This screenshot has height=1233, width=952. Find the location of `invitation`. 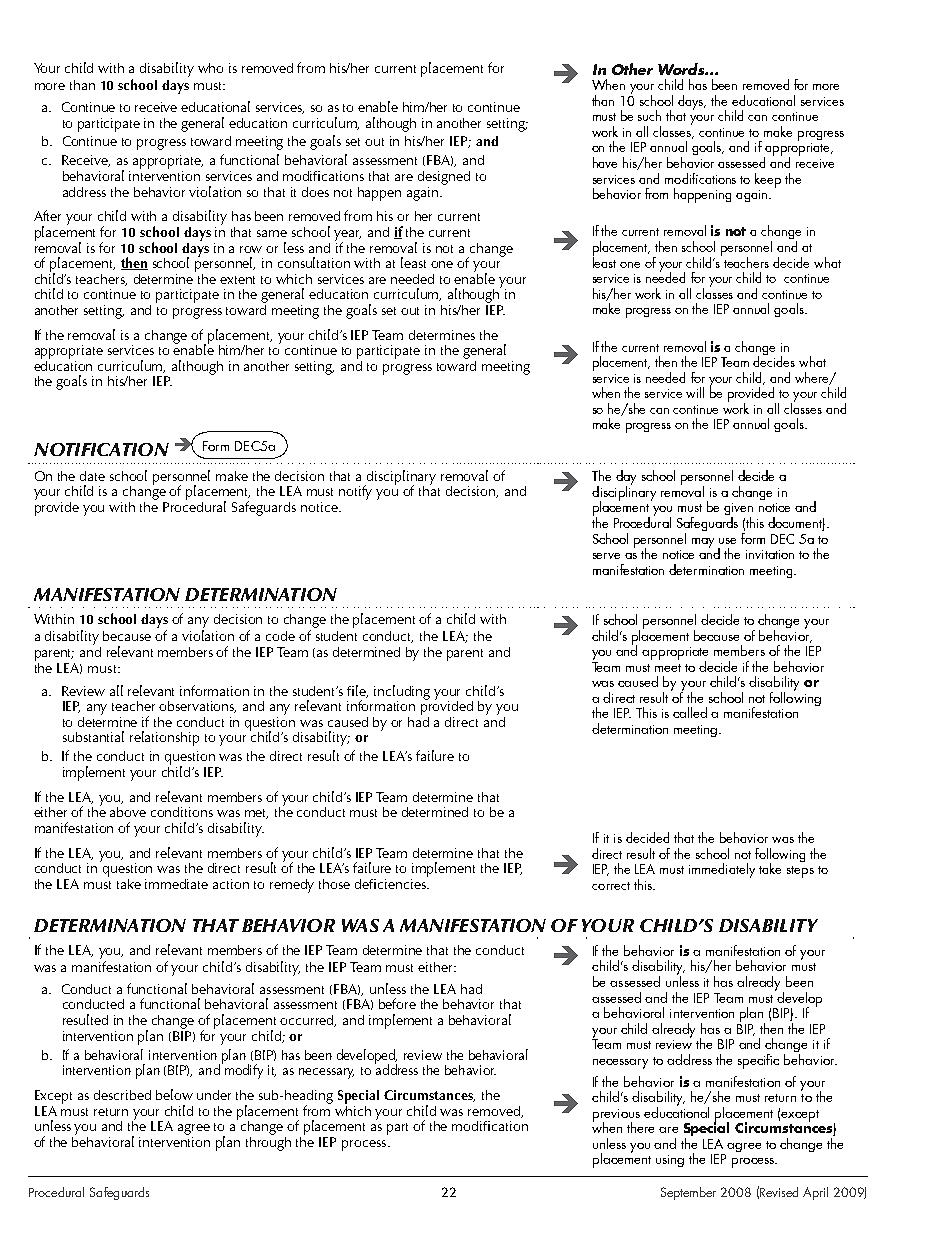

invitation is located at coordinates (770, 554).
